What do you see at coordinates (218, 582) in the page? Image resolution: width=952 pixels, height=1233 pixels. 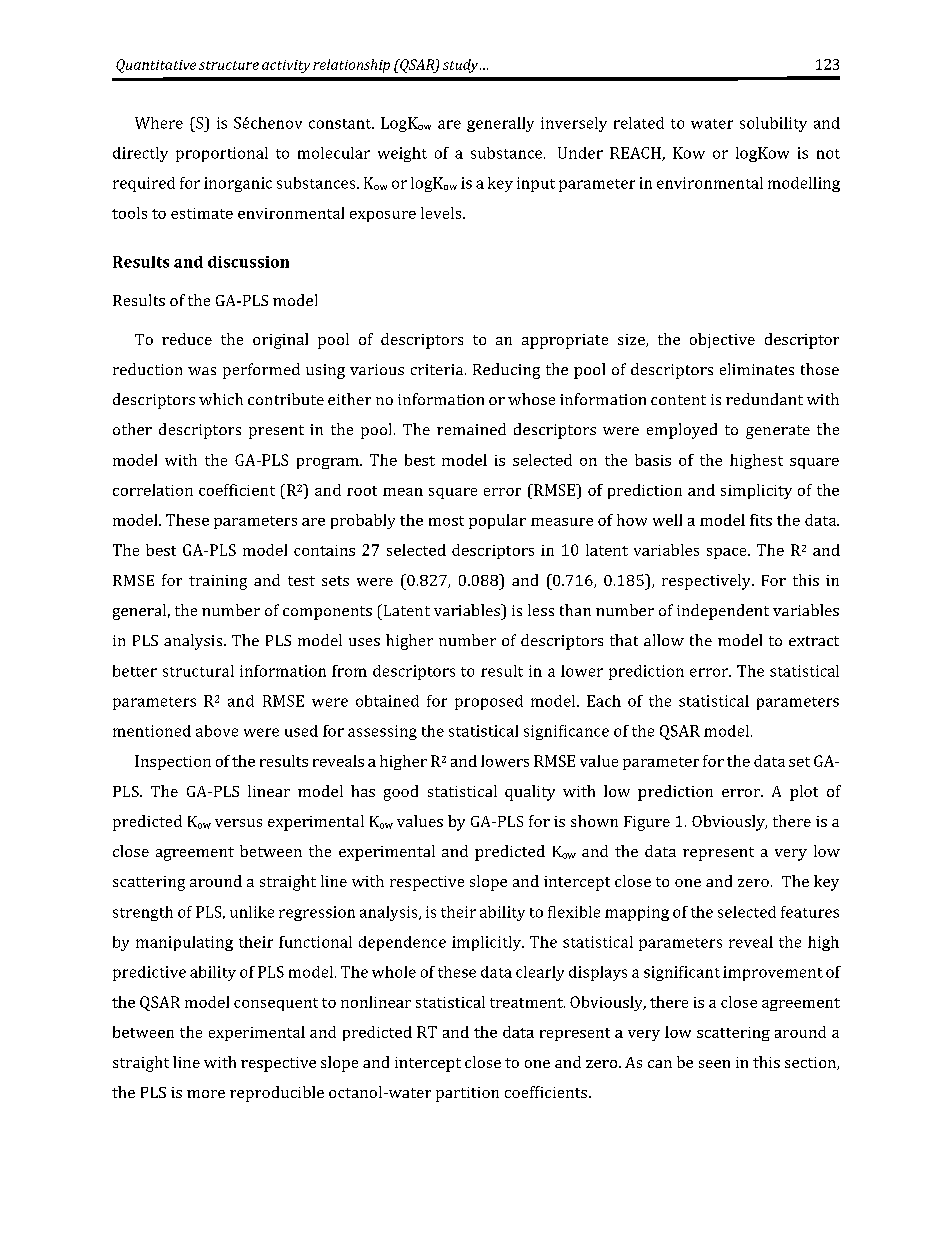 I see `training` at bounding box center [218, 582].
